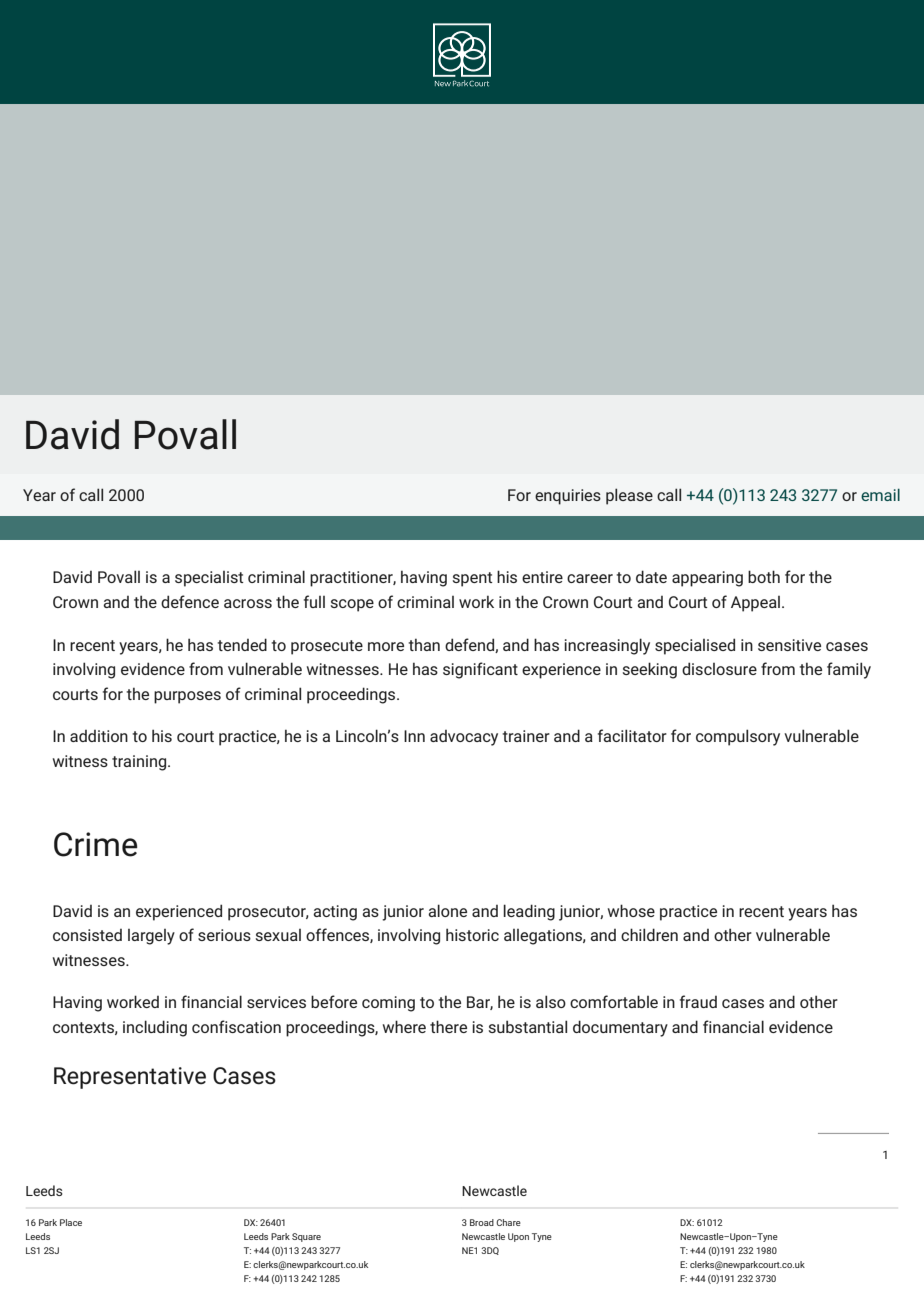  I want to click on Place, so click(71, 1222).
